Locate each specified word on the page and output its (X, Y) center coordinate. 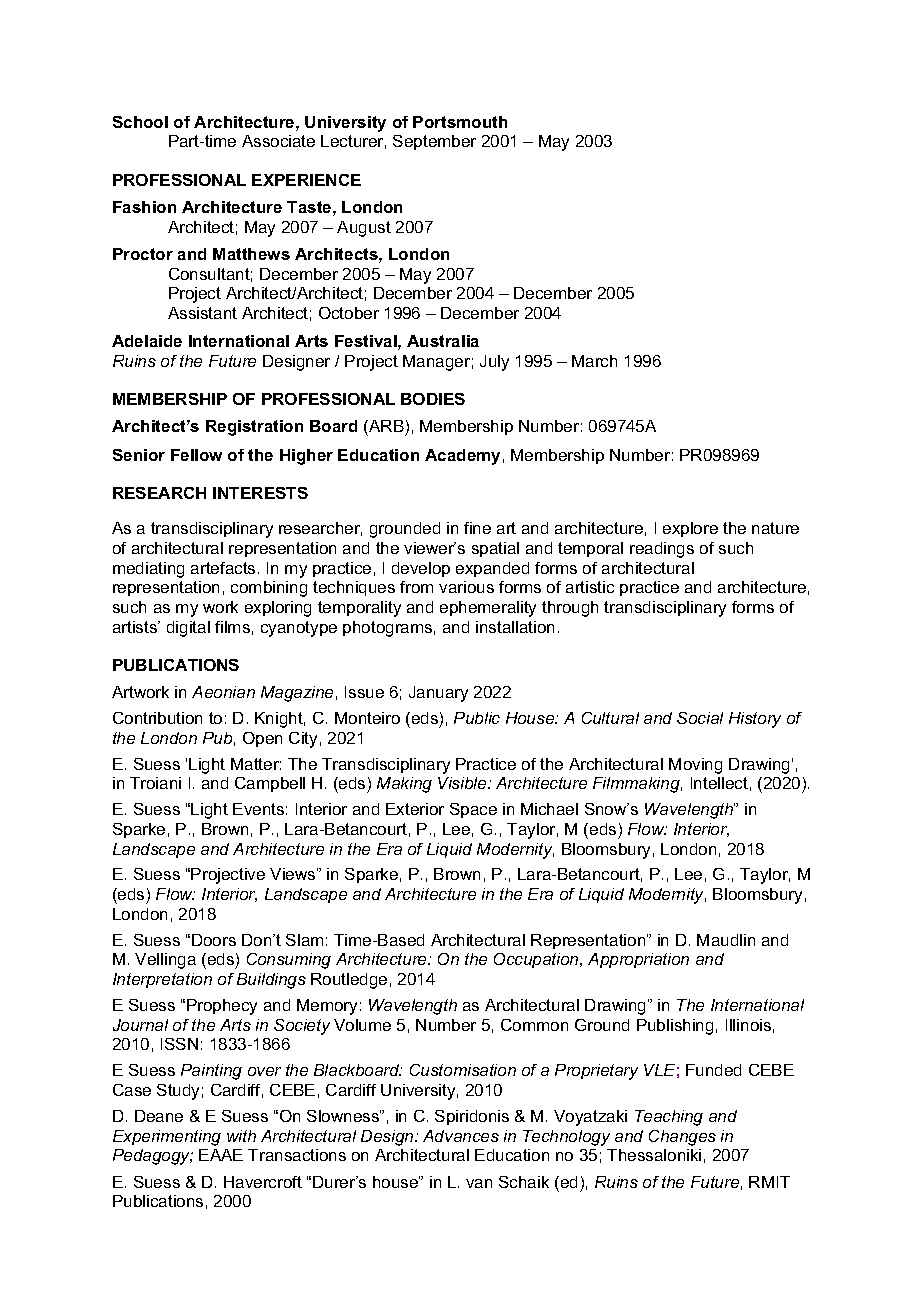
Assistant (202, 313)
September (434, 142)
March (594, 361)
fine (477, 528)
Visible (463, 783)
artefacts (223, 568)
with (241, 1136)
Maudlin (726, 940)
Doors (214, 940)
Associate (278, 141)
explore (690, 529)
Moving (695, 766)
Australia (443, 341)
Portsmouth (460, 122)
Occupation (537, 960)
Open (262, 739)
